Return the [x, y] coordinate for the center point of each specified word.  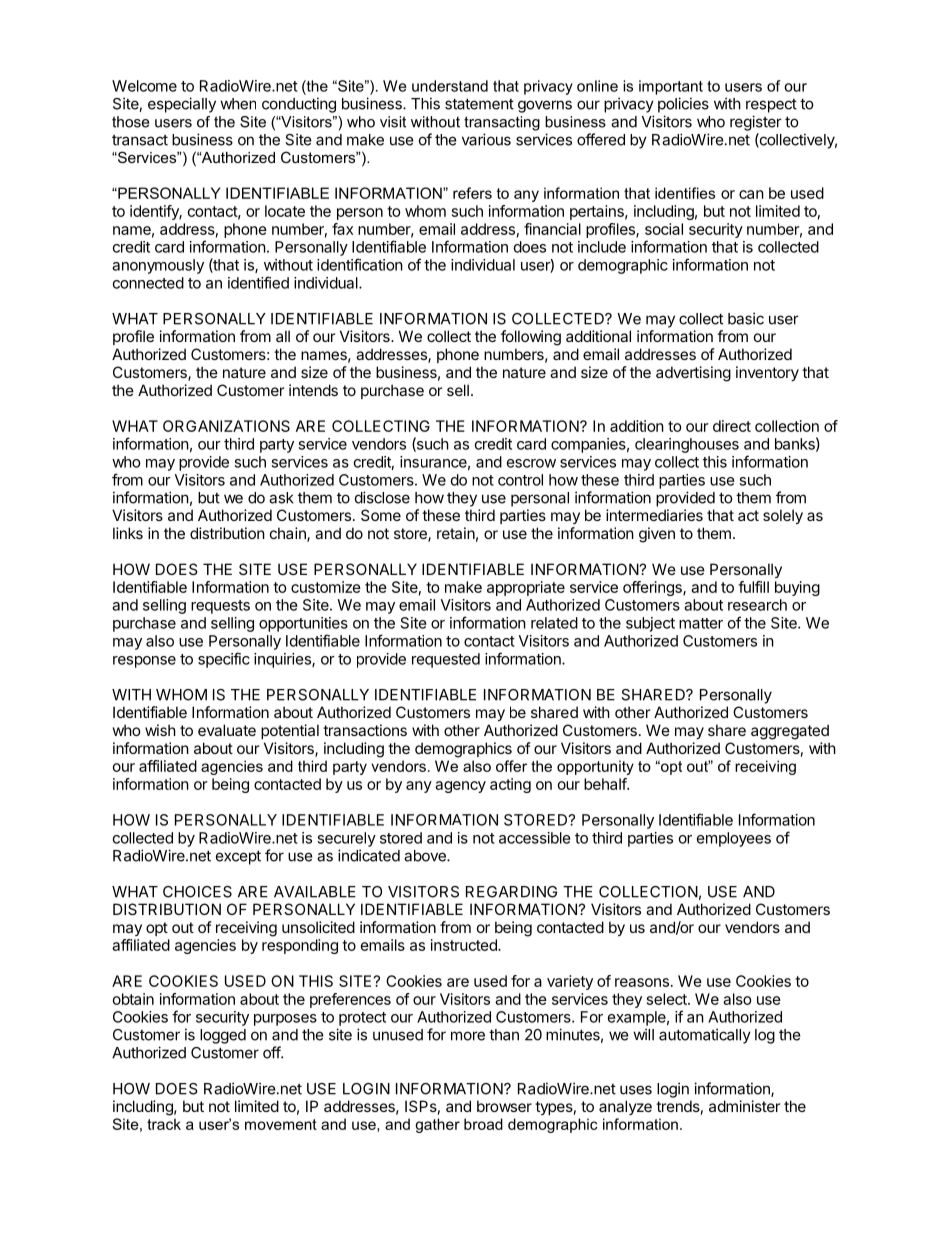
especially [182, 105]
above [426, 856]
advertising [693, 374]
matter [701, 623]
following [531, 338]
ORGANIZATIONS [226, 426]
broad [483, 1124]
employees [734, 839]
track [164, 1124]
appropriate [526, 588]
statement [479, 104]
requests [220, 607]
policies [683, 105]
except [238, 857]
